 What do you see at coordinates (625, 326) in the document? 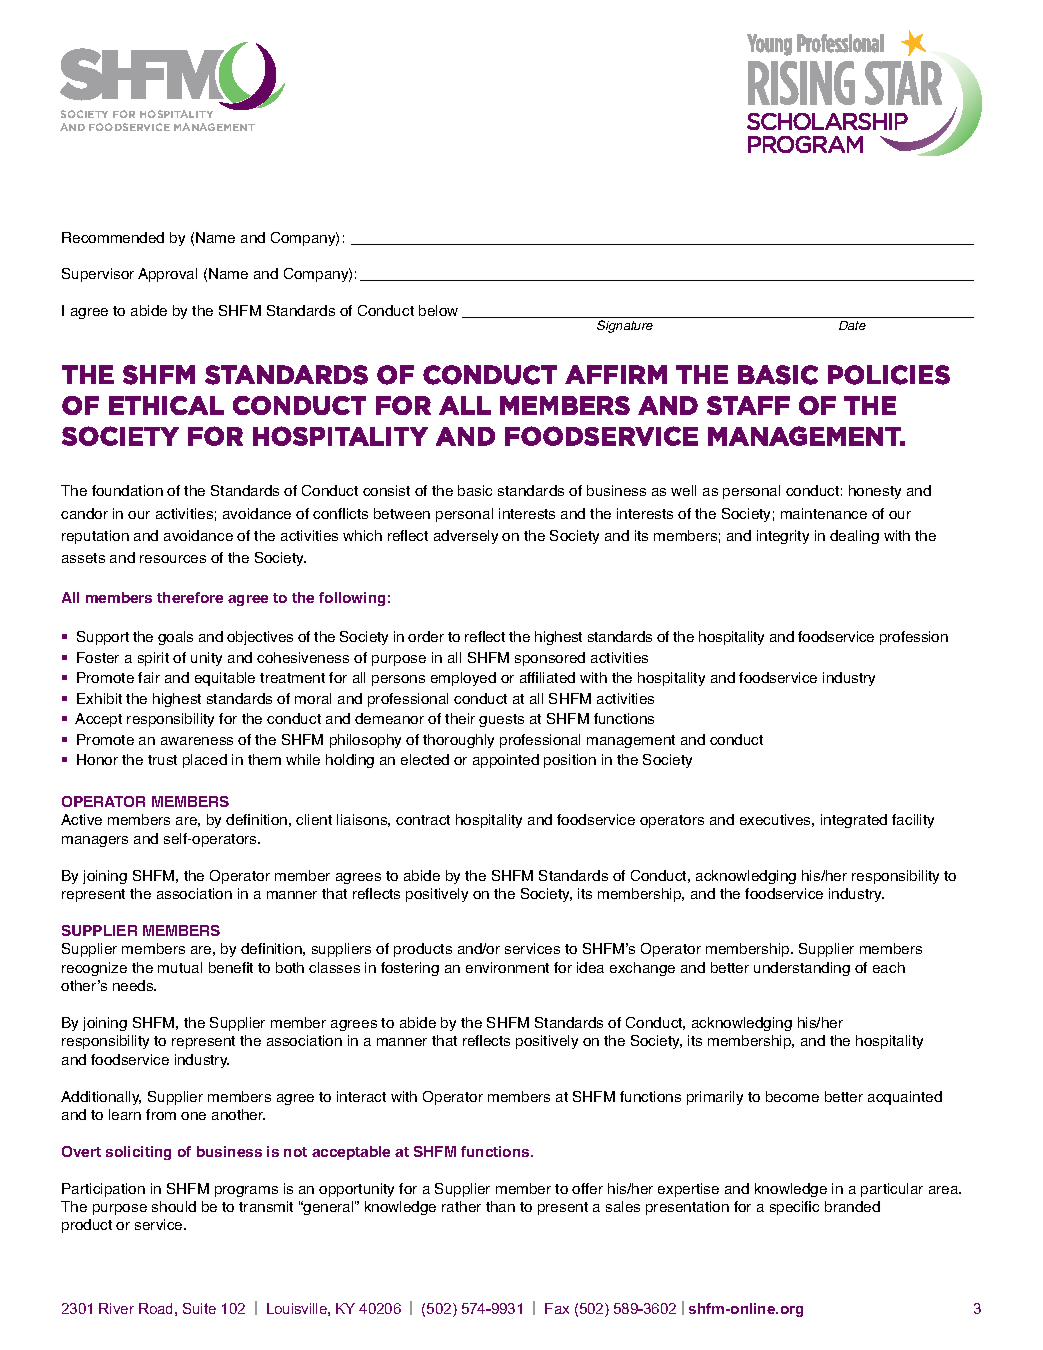
I see `Signature` at bounding box center [625, 326].
